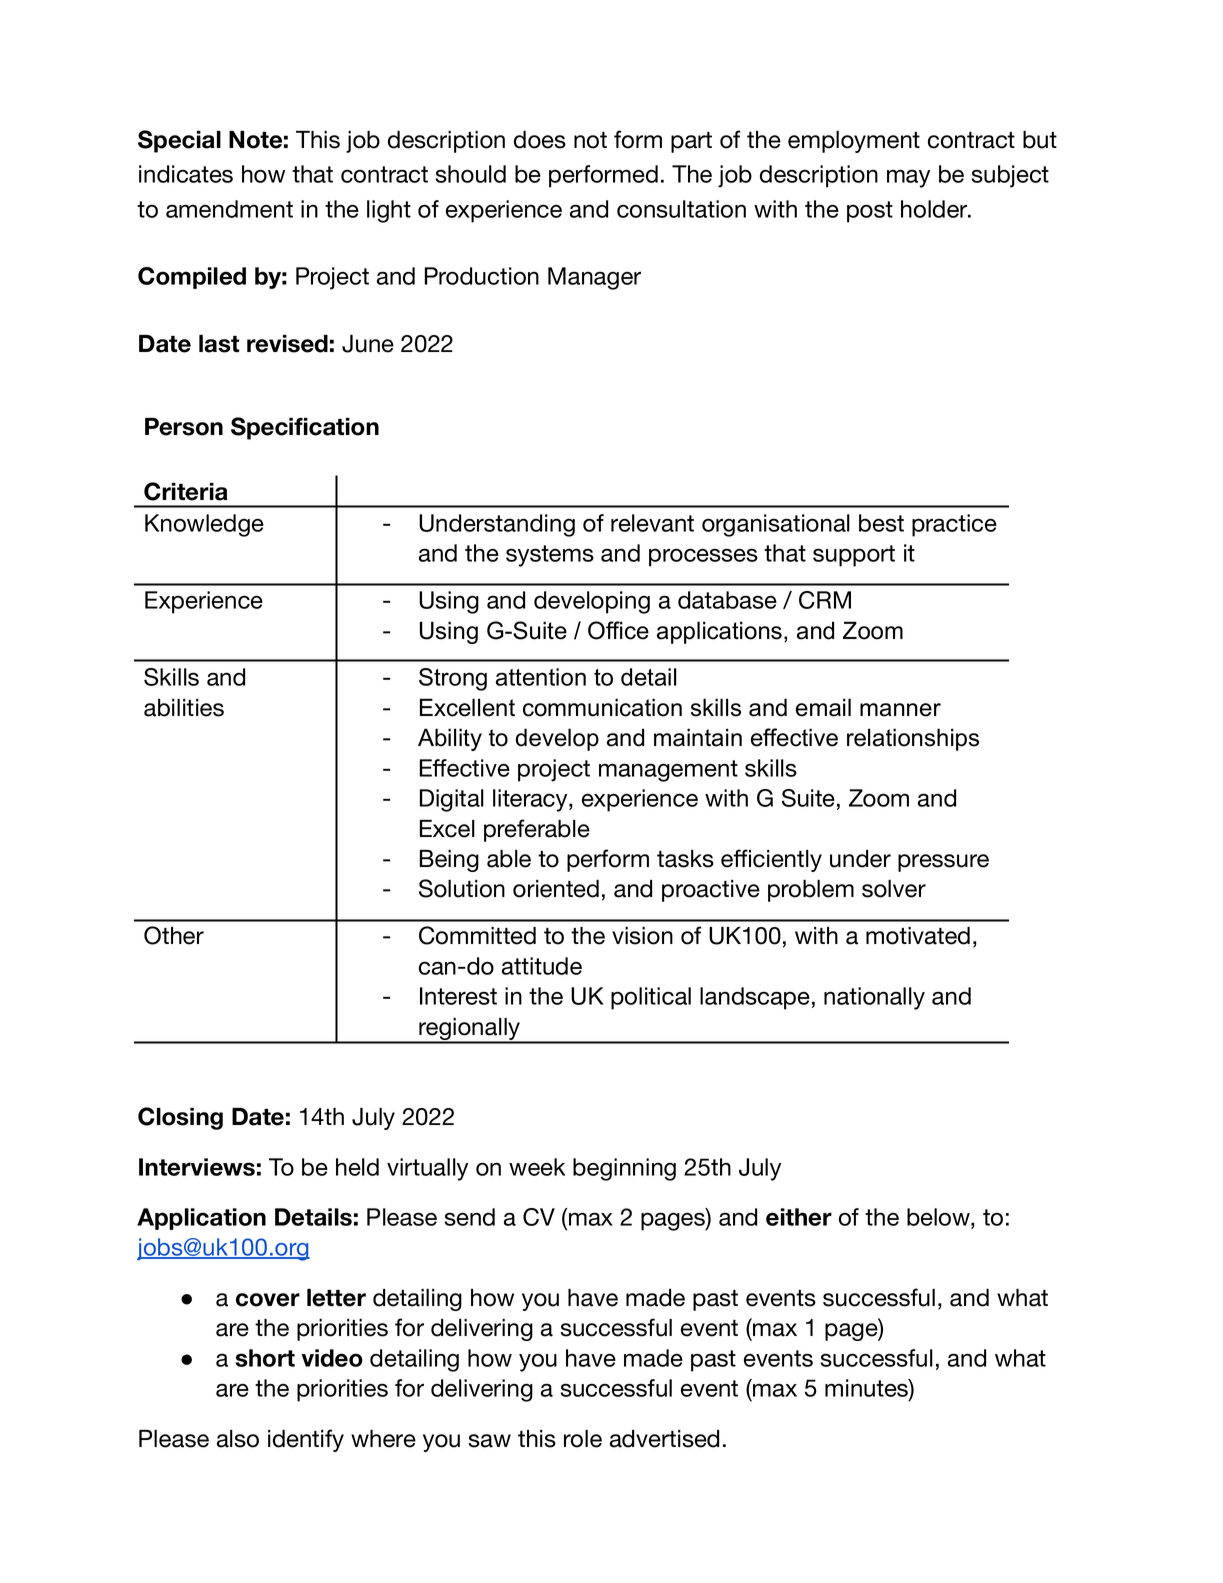 The height and width of the image is (1583, 1223). Describe the element at coordinates (306, 1440) in the image. I see `identify` at that location.
